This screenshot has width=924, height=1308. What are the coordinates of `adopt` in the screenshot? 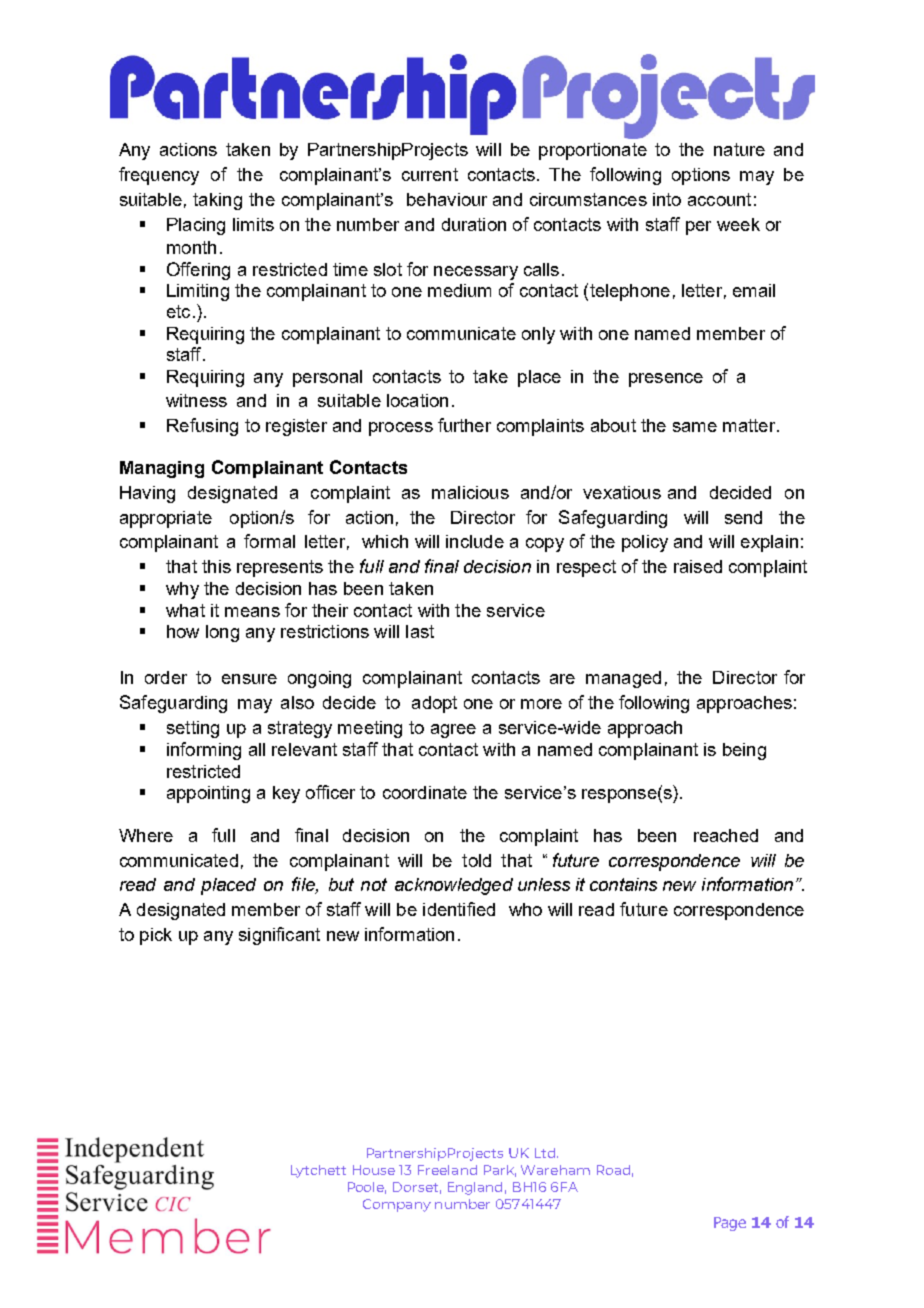 It's located at (434, 704).
